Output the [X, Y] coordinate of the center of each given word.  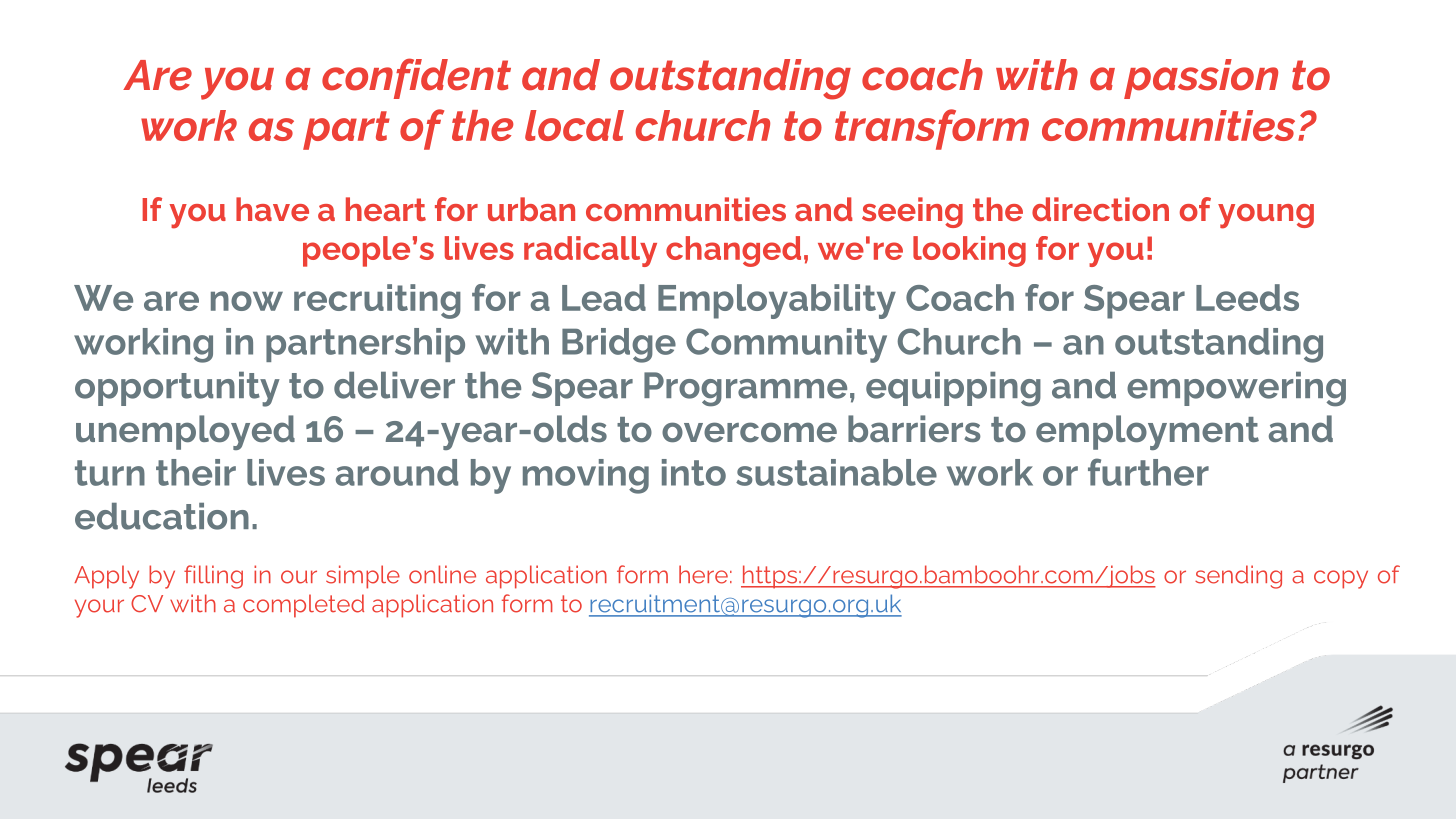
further [1148, 472]
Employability [777, 301]
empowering [1236, 389]
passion [1201, 79]
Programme [745, 389]
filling [213, 577]
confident [416, 78]
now [247, 301]
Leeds [1247, 297]
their [196, 472]
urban [531, 209]
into [694, 472]
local [574, 125]
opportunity [177, 389]
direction [1100, 209]
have [272, 209]
